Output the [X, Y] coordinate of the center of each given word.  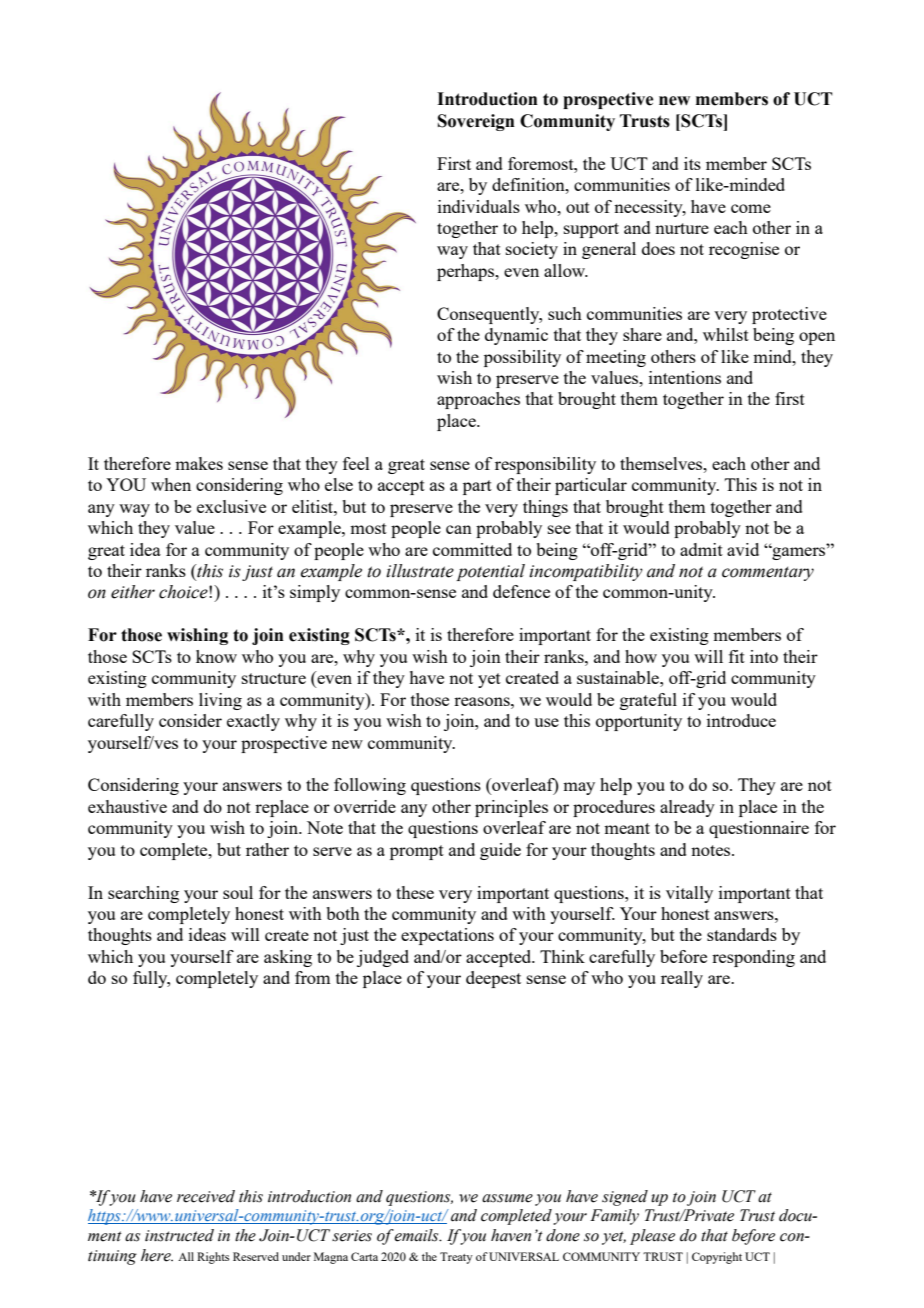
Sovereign [476, 122]
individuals [479, 206]
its [692, 163]
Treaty [456, 1258]
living [220, 701]
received [206, 1196]
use [546, 722]
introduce [741, 720]
